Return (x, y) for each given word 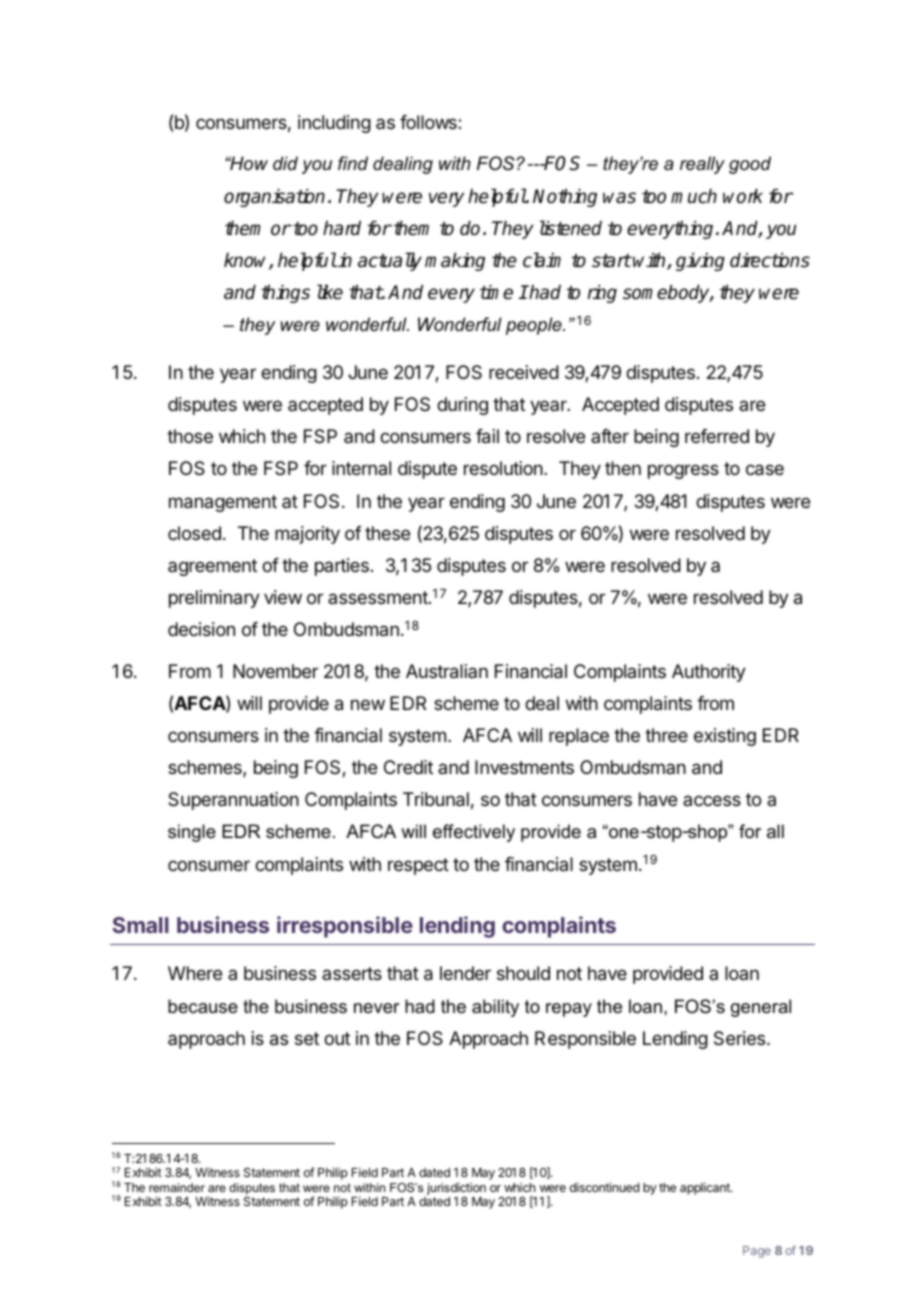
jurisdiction (456, 1188)
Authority (709, 673)
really (702, 165)
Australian (447, 671)
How (248, 163)
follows (429, 122)
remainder (177, 1187)
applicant (706, 1188)
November (275, 671)
